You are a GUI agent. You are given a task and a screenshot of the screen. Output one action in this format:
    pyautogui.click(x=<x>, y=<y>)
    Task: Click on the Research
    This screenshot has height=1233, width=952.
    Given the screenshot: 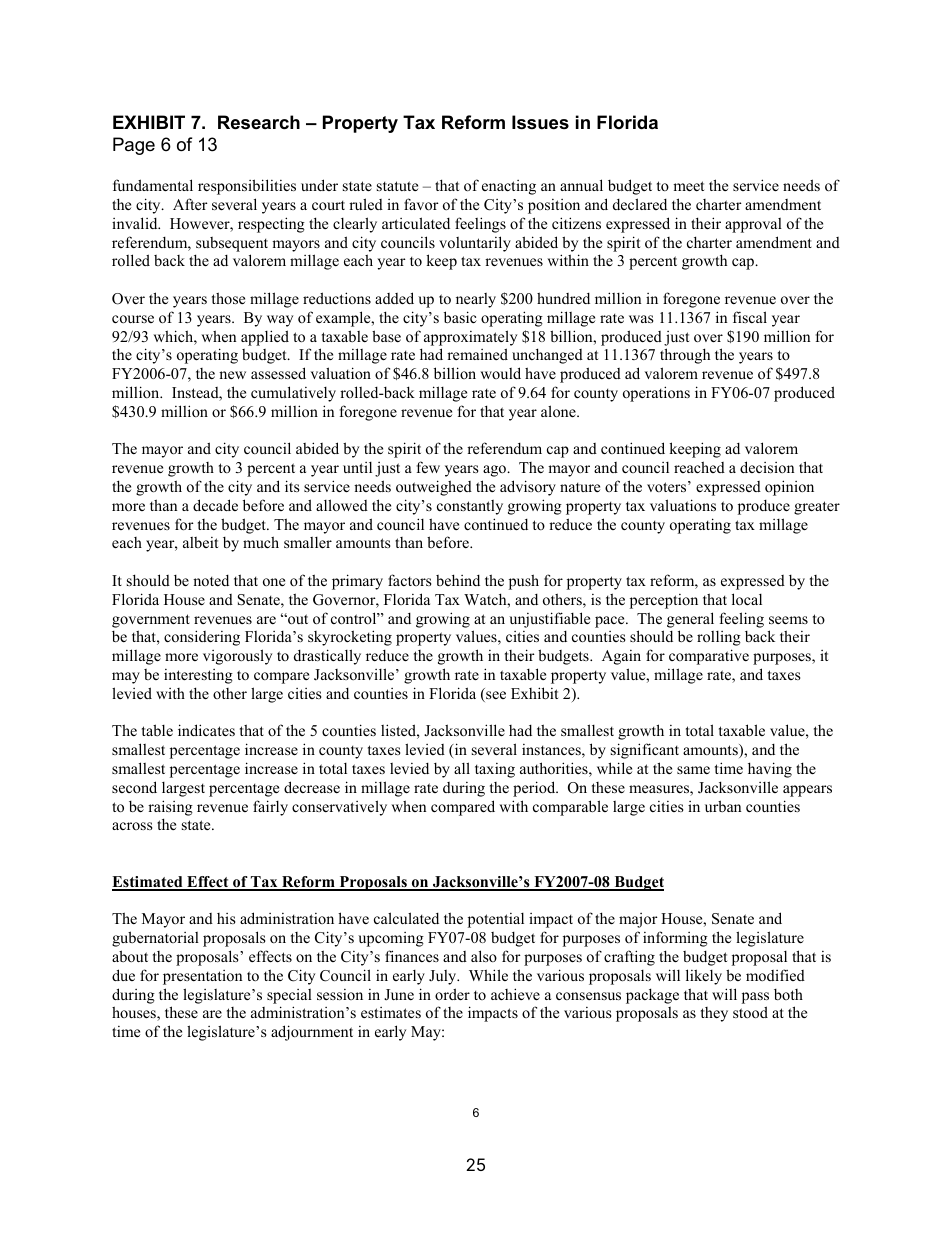 What is the action you would take?
    pyautogui.click(x=259, y=122)
